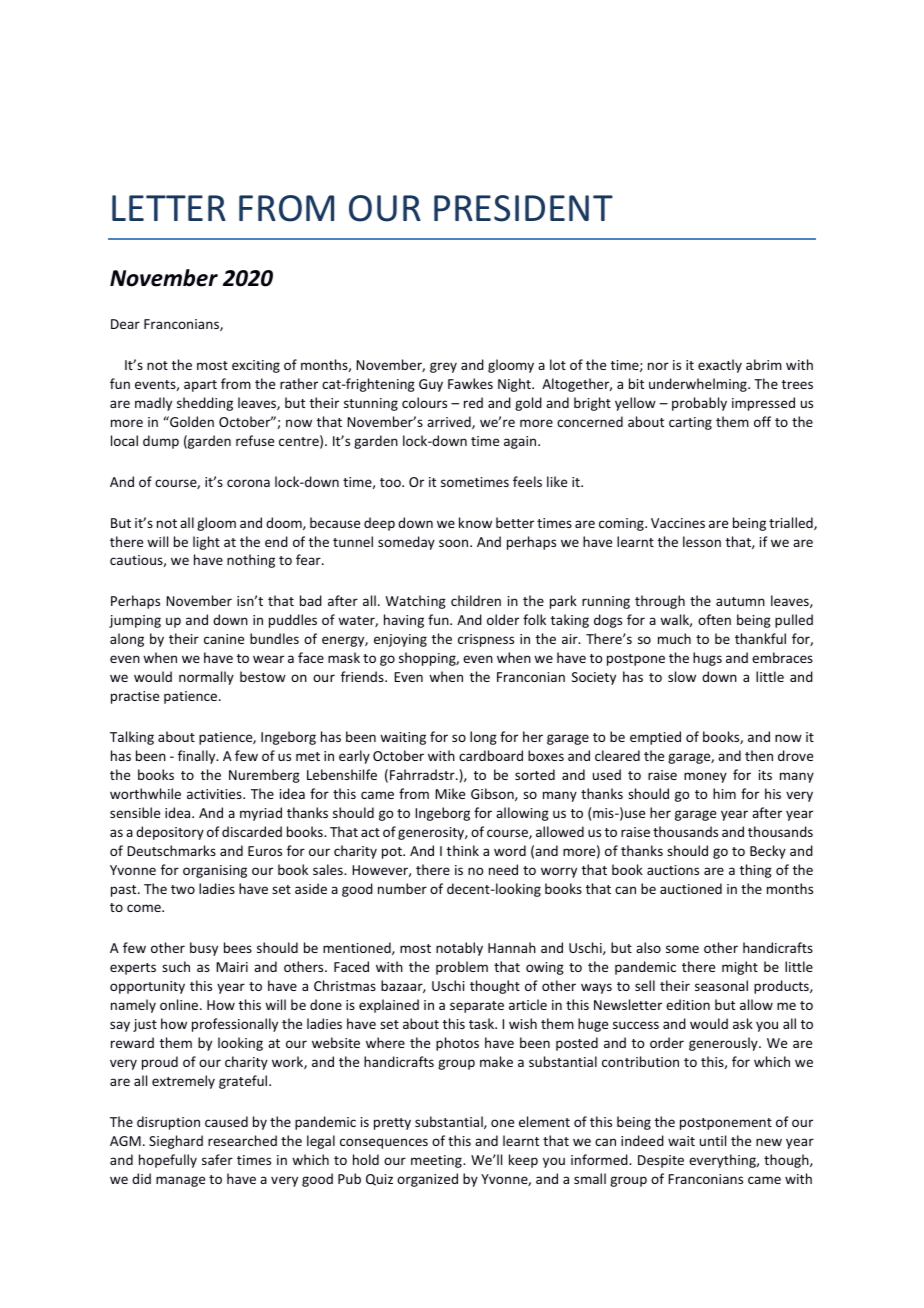  Describe the element at coordinates (720, 366) in the screenshot. I see `exactly` at that location.
